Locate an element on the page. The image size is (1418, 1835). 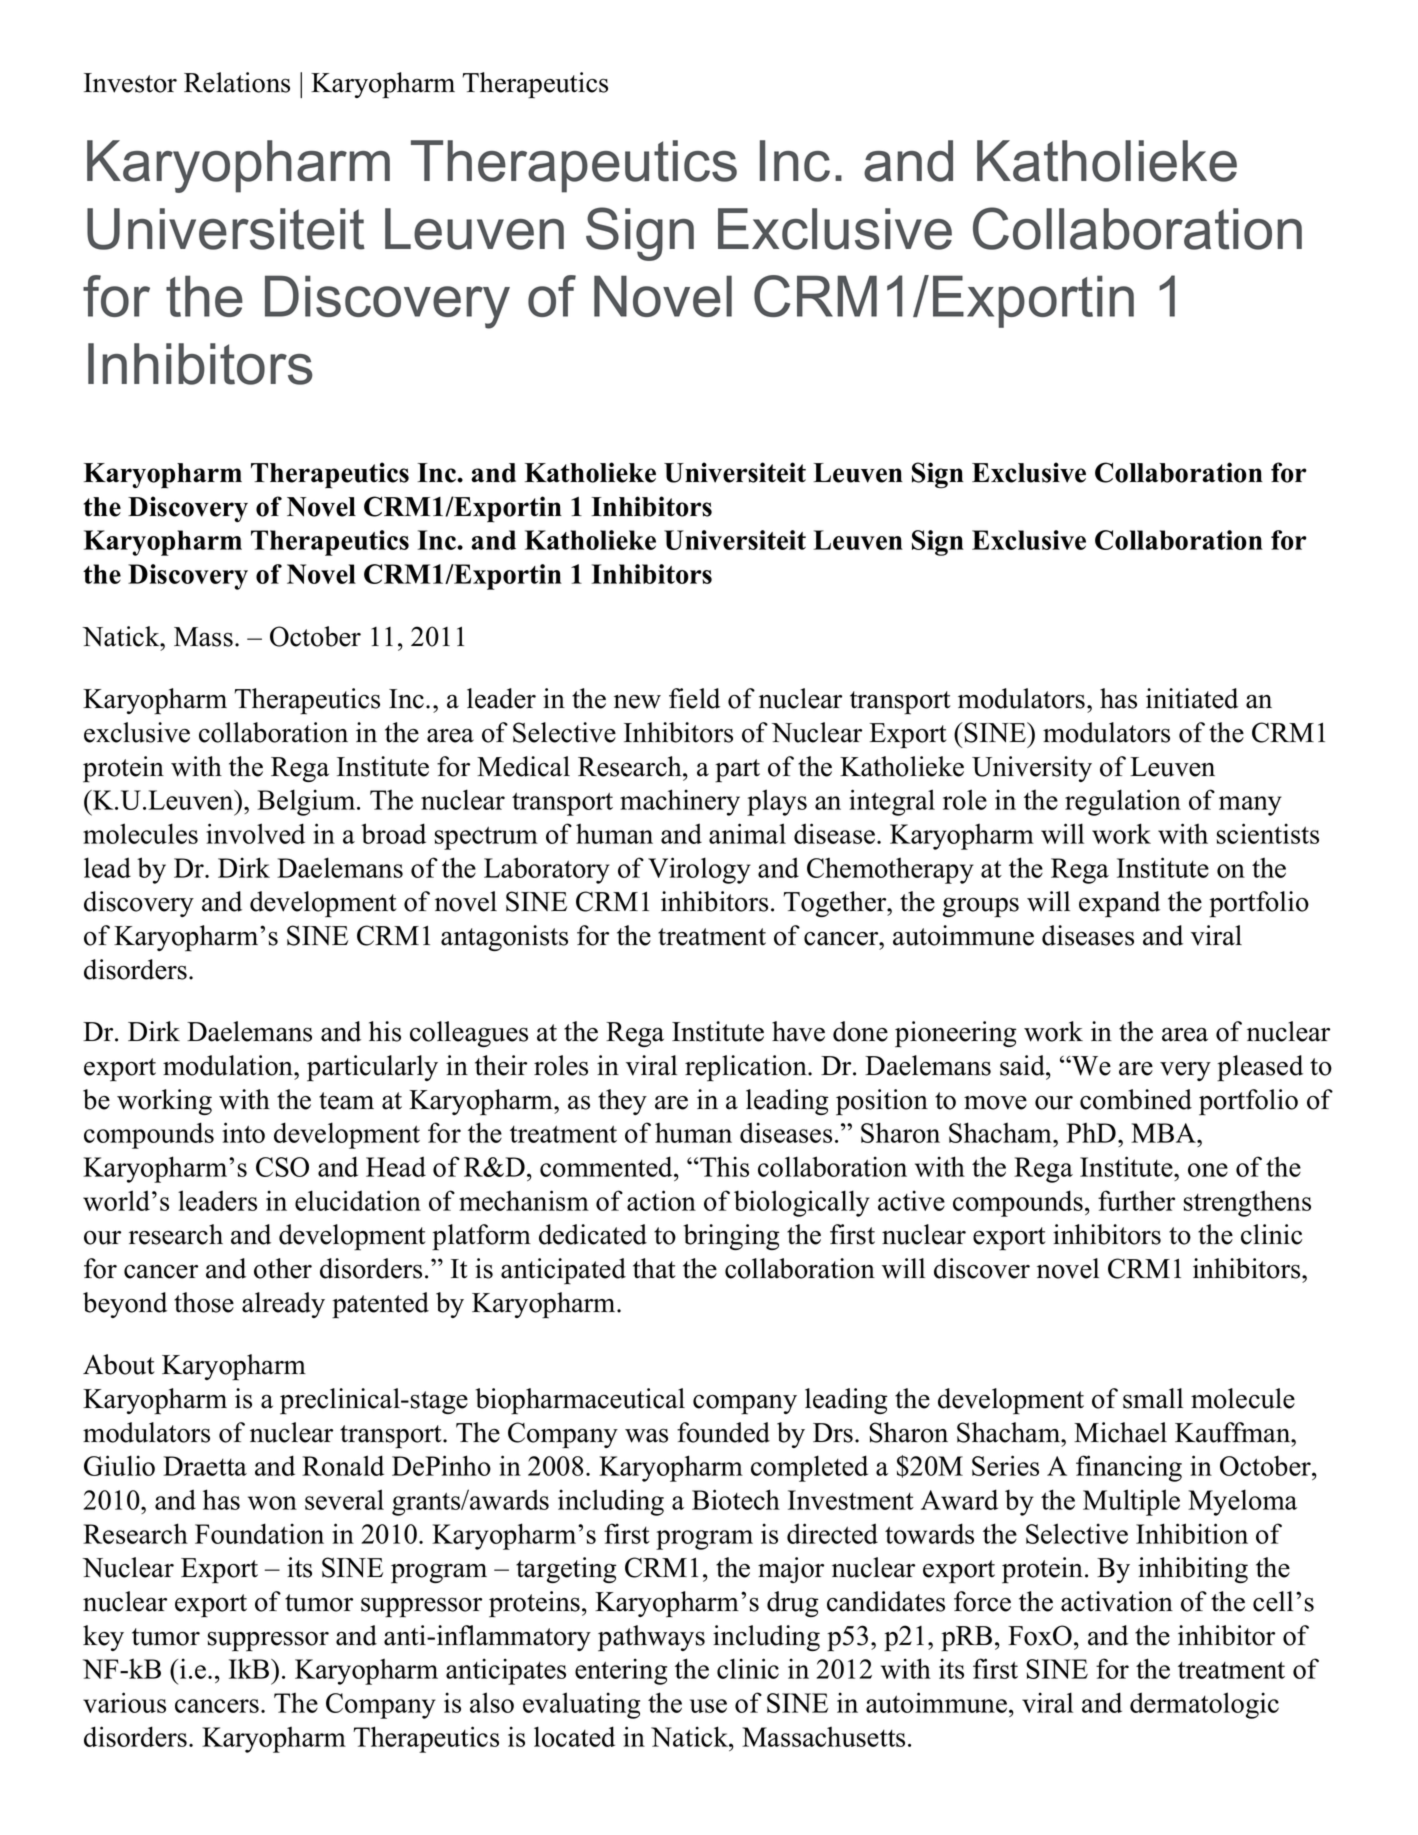
dermatologic is located at coordinates (1204, 1705).
